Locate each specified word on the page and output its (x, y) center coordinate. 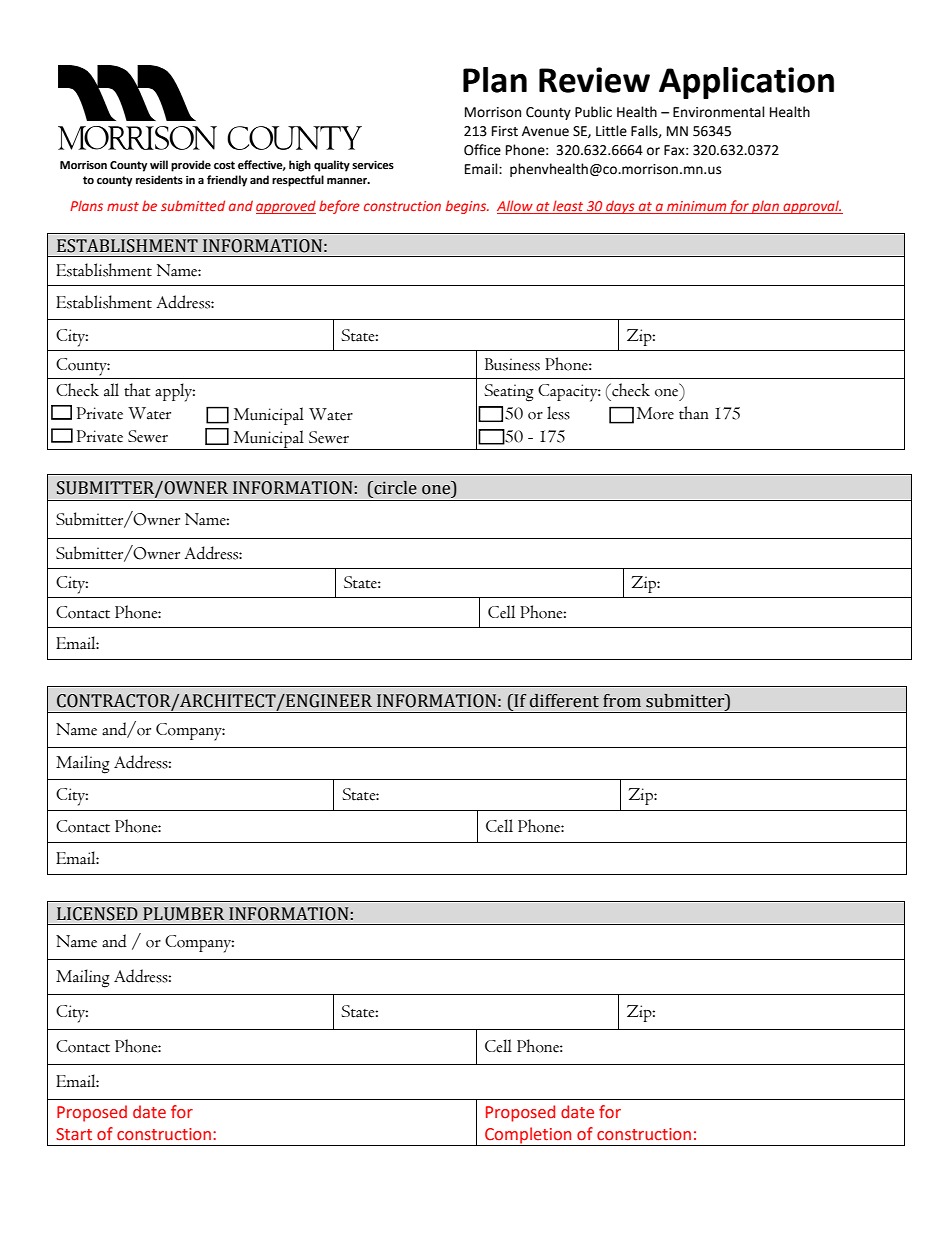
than (694, 413)
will (159, 164)
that (137, 390)
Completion (528, 1136)
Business (512, 364)
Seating (509, 393)
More (655, 413)
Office (482, 150)
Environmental (719, 112)
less (558, 413)
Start (74, 1134)
